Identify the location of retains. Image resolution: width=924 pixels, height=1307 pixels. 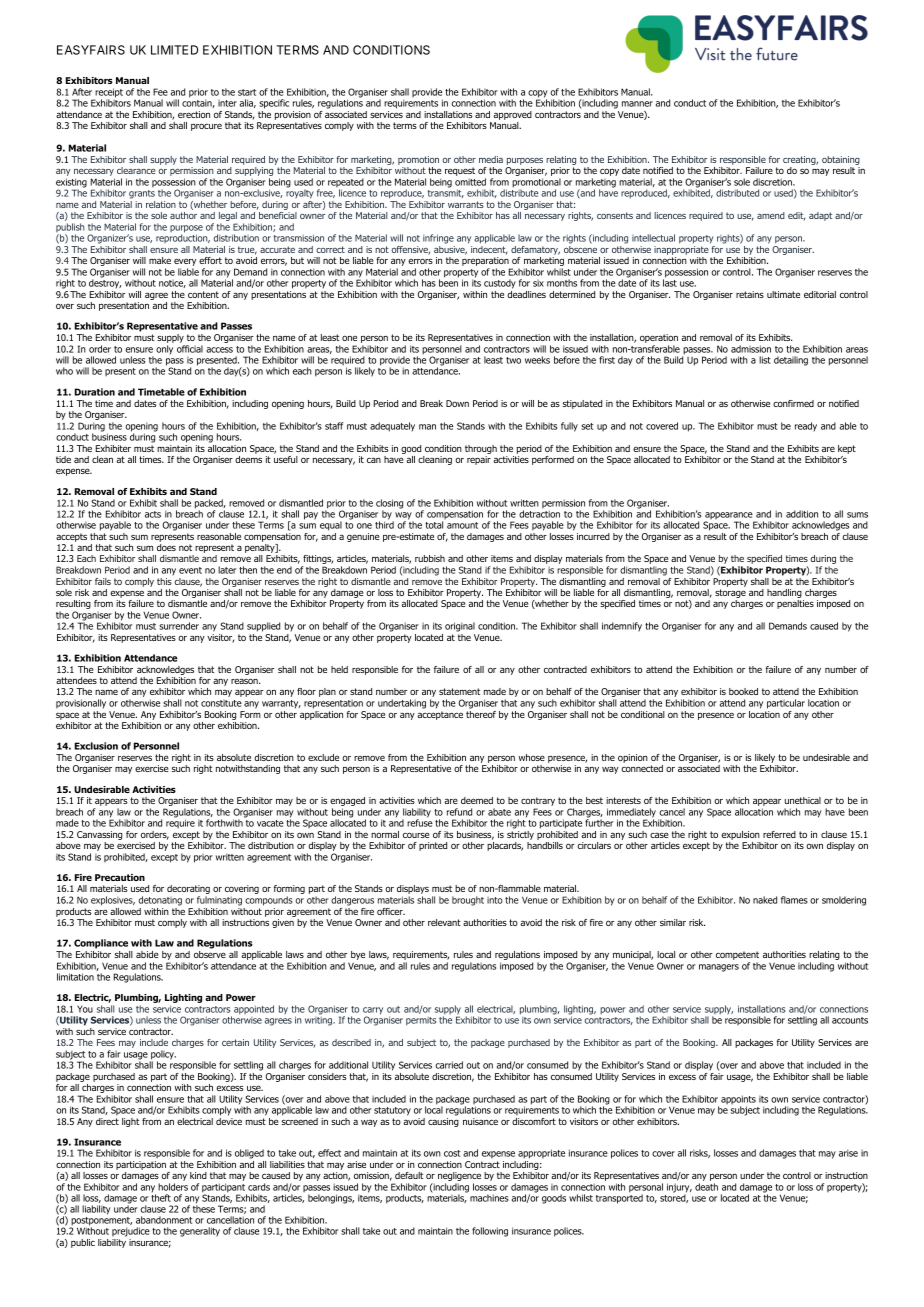
(750, 294).
